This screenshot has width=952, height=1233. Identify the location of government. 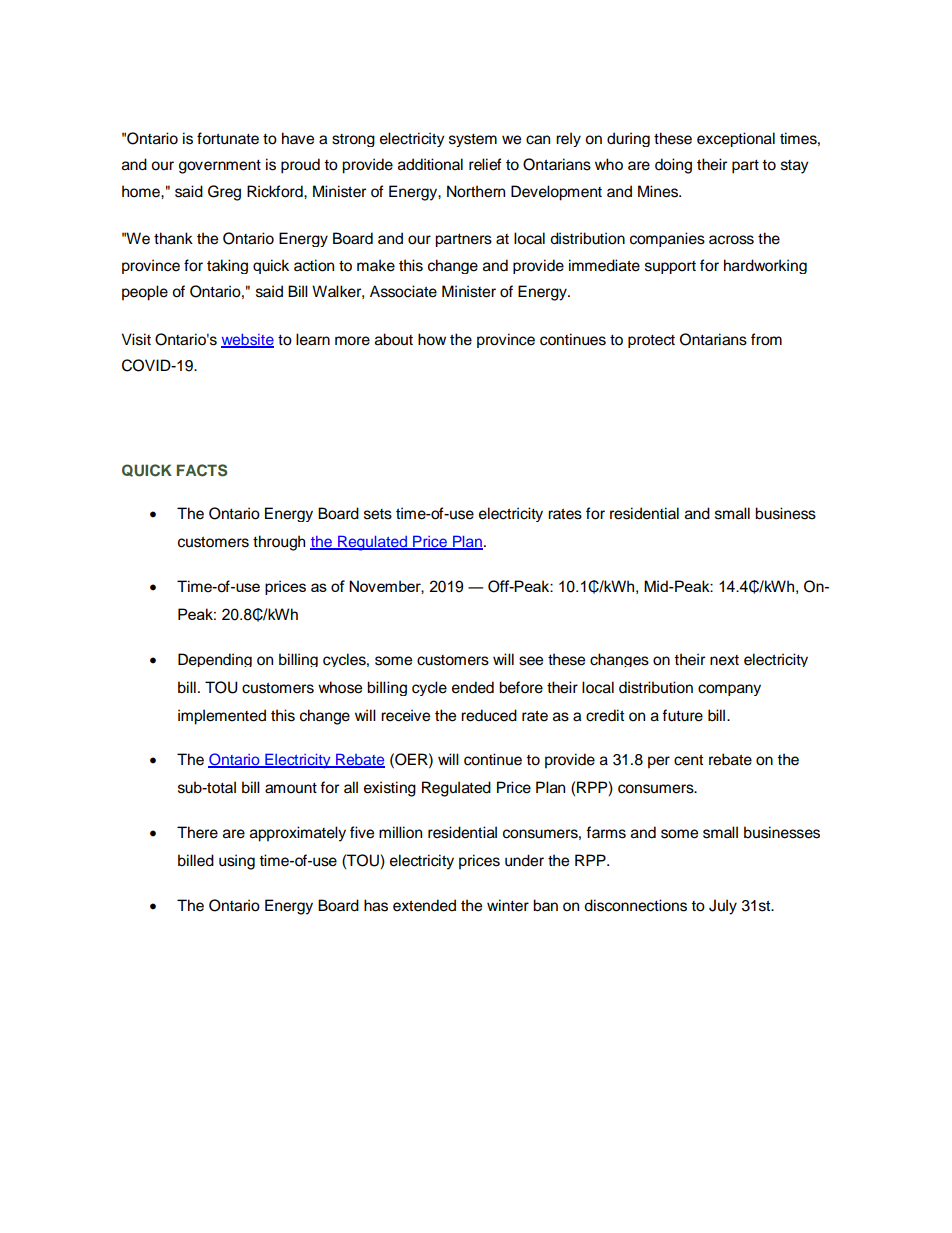
(220, 167).
